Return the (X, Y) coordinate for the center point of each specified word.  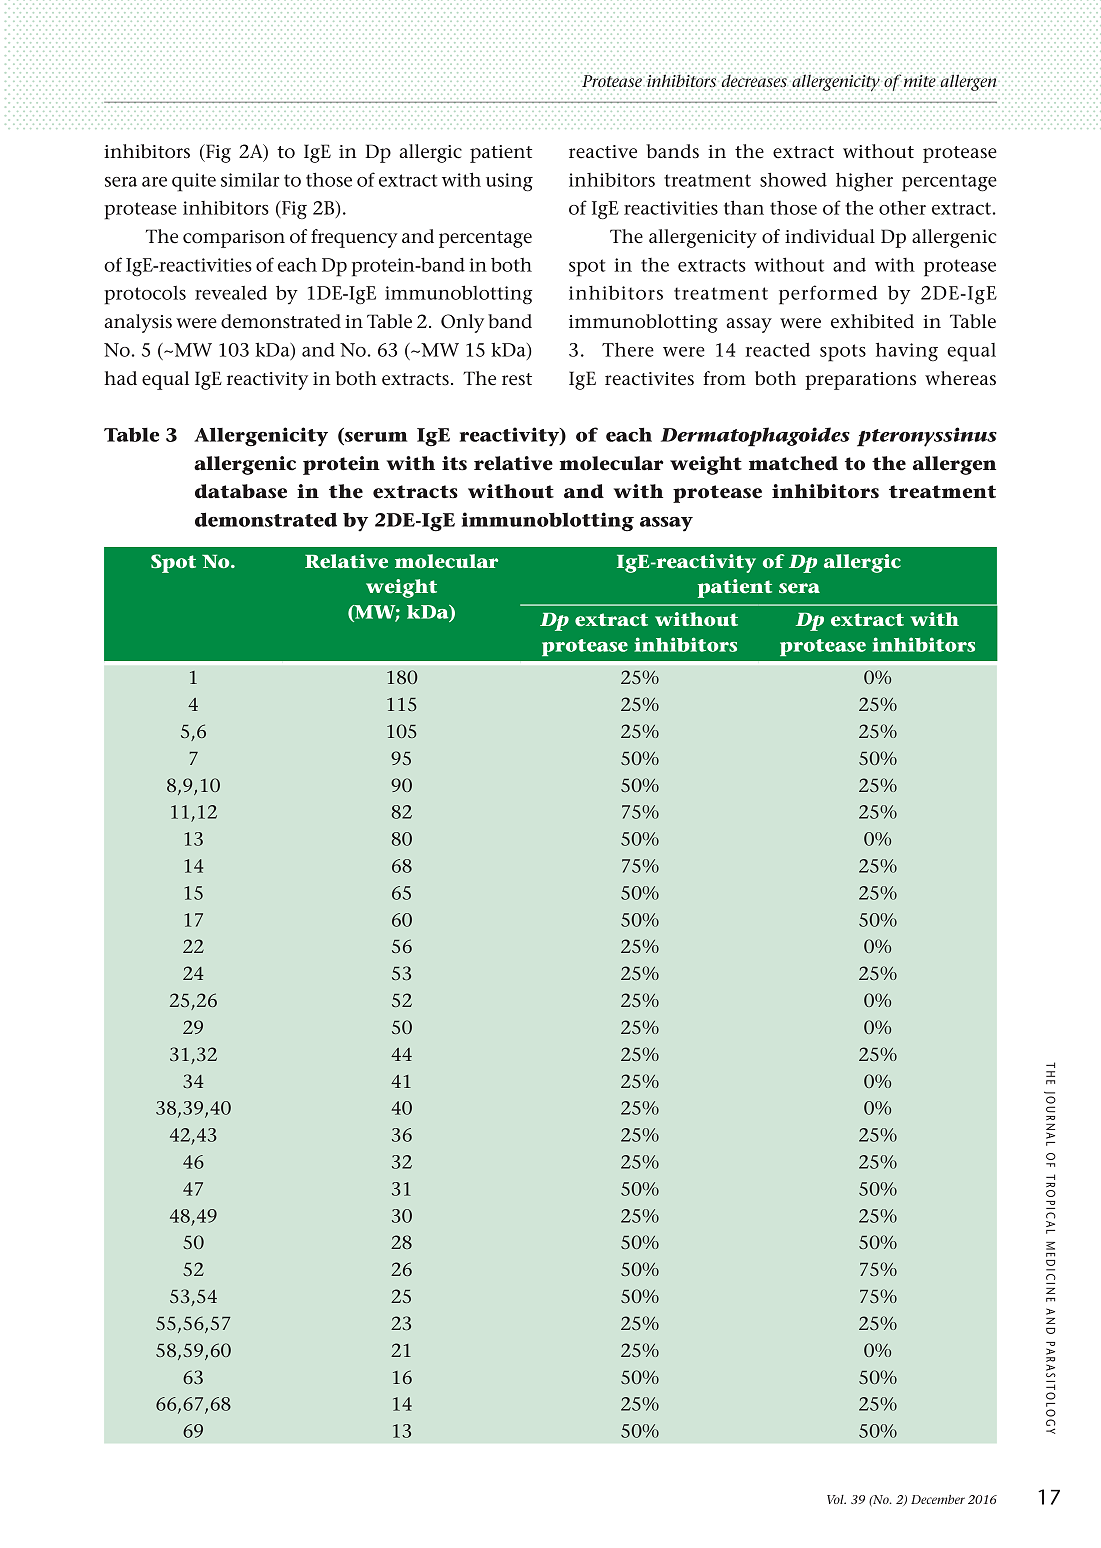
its (454, 463)
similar (250, 179)
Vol (836, 1499)
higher (864, 182)
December (938, 1499)
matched (793, 463)
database (241, 491)
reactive (603, 152)
